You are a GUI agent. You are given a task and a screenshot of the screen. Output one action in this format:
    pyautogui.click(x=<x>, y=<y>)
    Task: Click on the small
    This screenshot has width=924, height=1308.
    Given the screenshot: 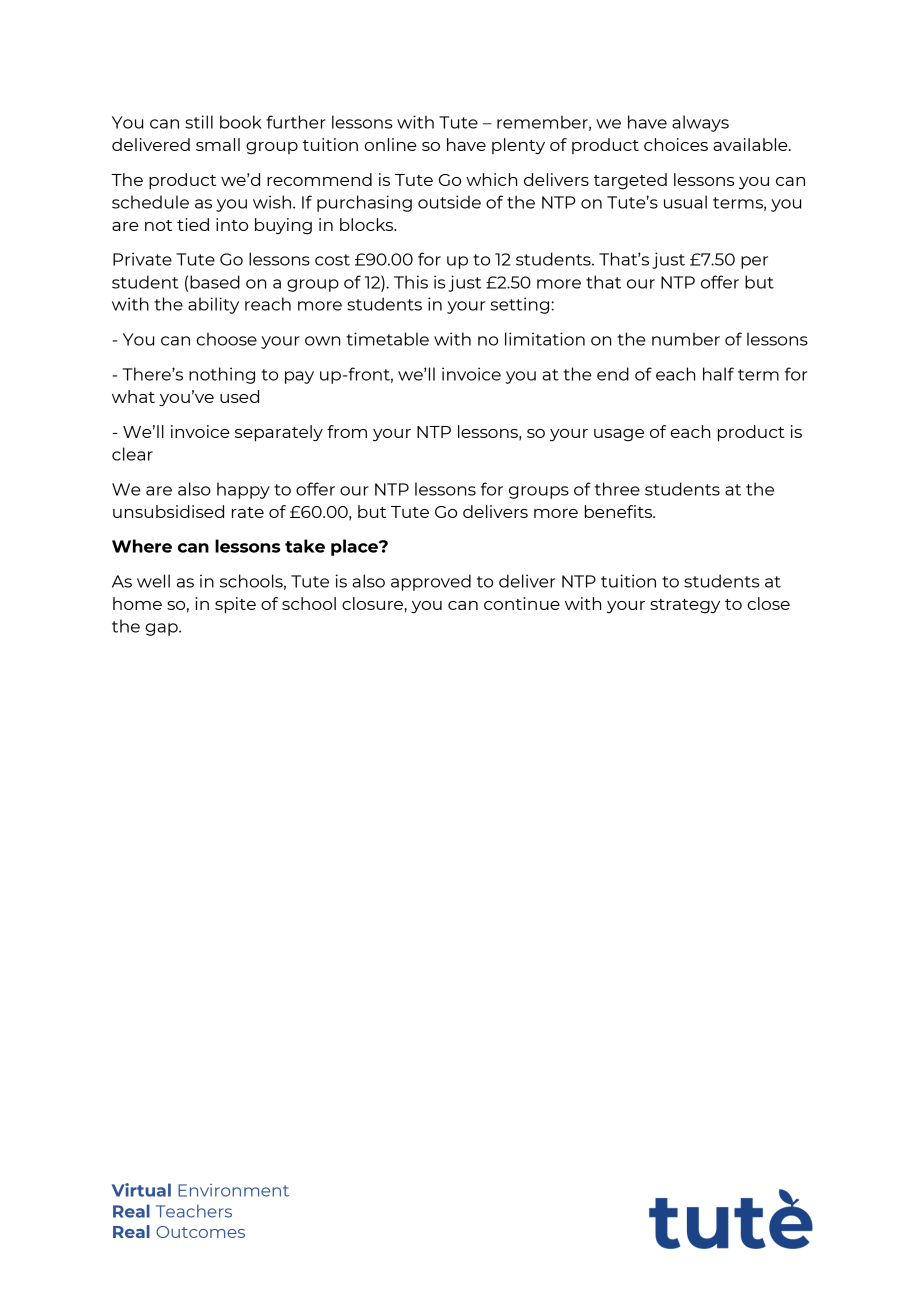 What is the action you would take?
    pyautogui.click(x=218, y=144)
